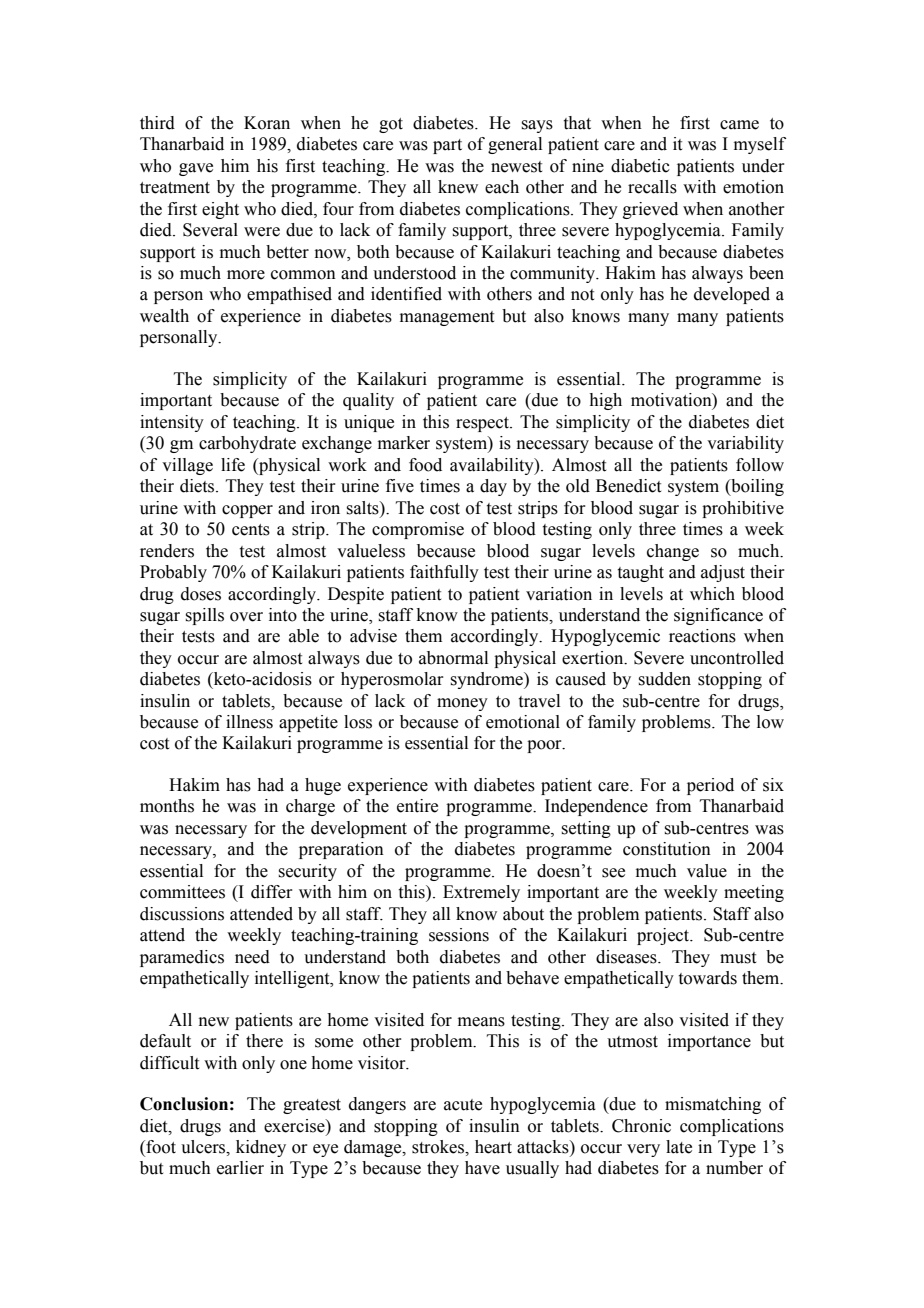  I want to click on ulcers, so click(204, 1147).
